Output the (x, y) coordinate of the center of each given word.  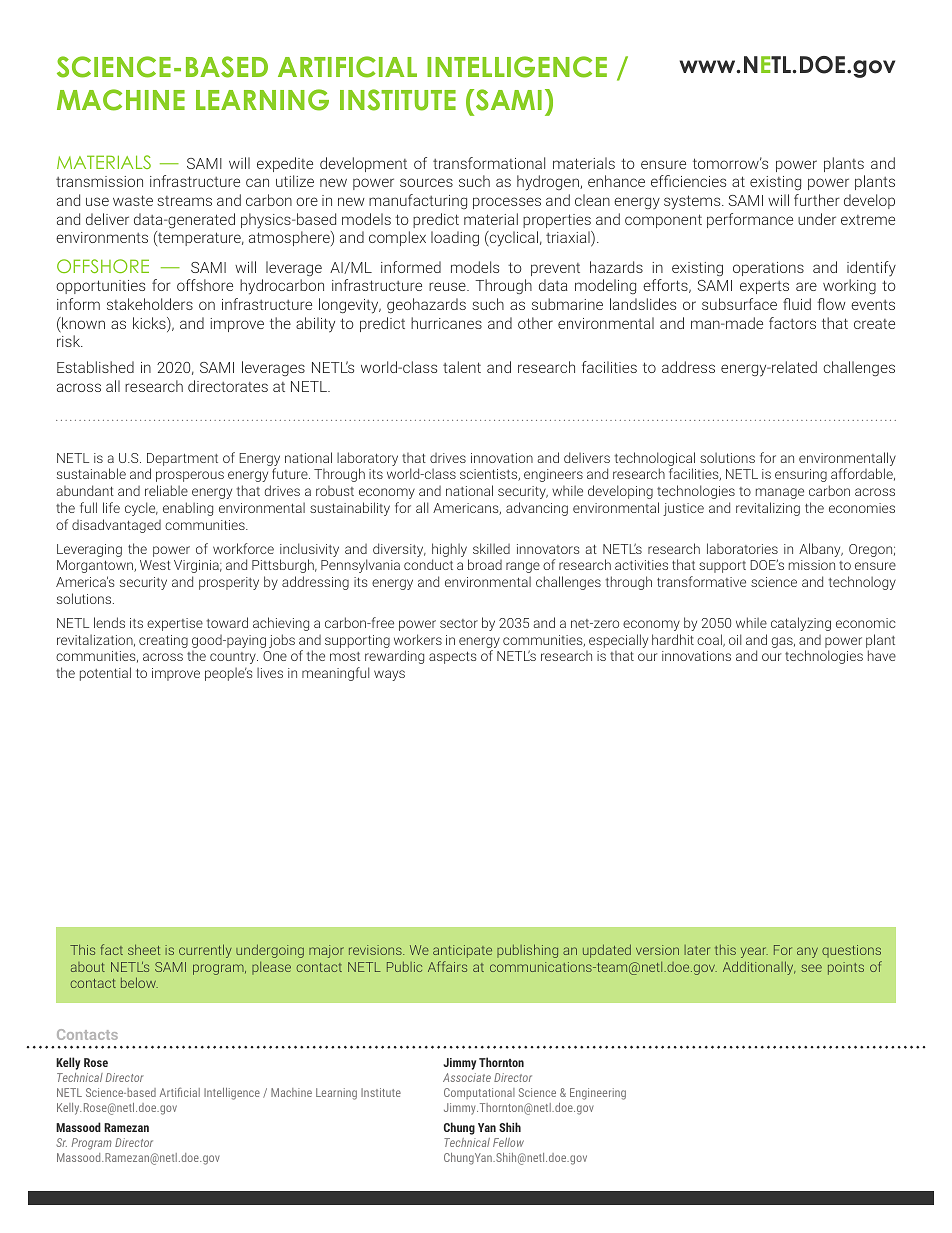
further (817, 200)
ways (389, 675)
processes (507, 203)
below (139, 982)
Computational (479, 1093)
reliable (166, 490)
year (754, 952)
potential (105, 674)
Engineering (598, 1094)
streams (184, 201)
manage (780, 493)
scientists (490, 475)
